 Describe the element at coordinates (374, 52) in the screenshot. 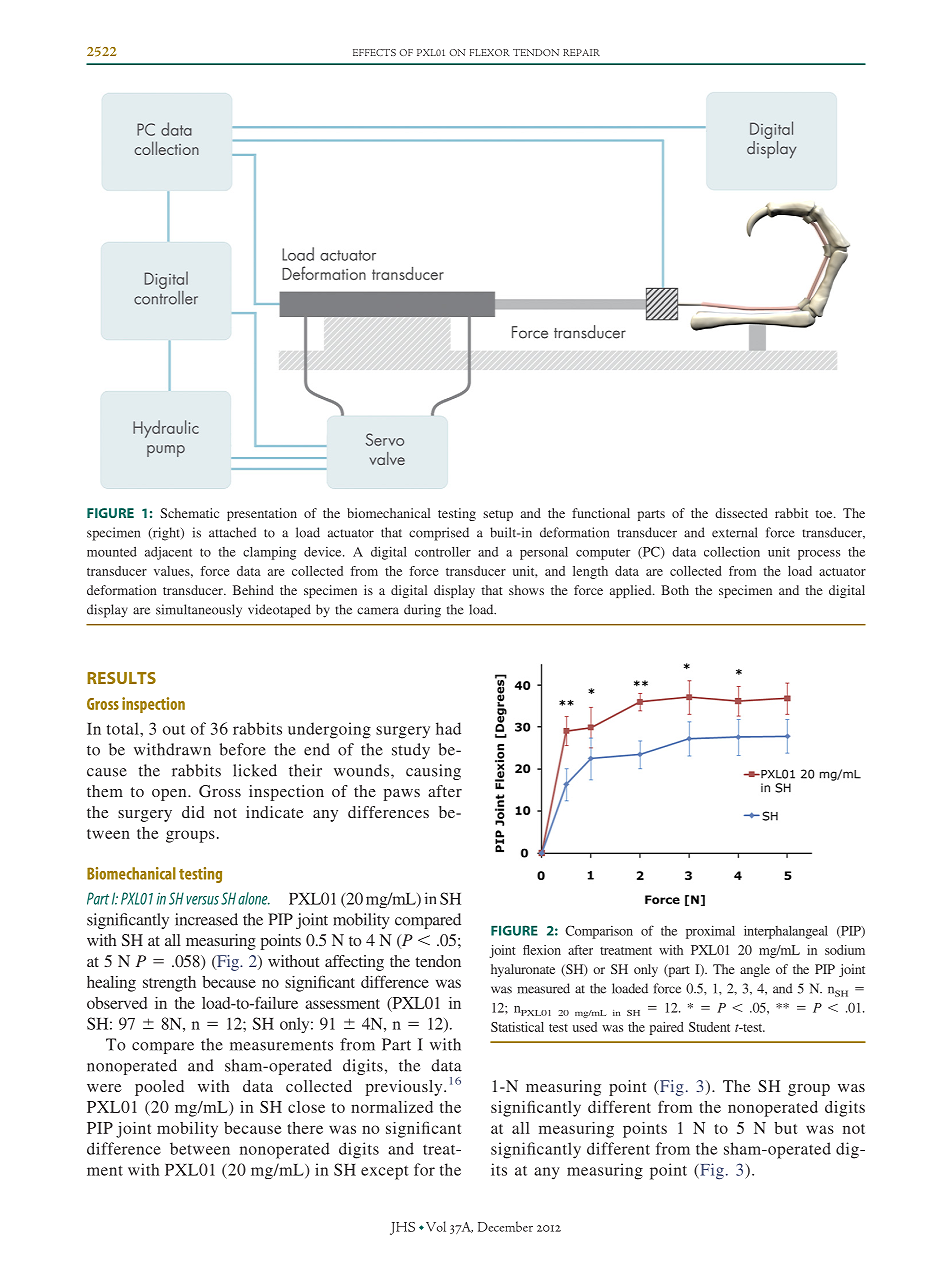

I see `EFFECTS` at that location.
